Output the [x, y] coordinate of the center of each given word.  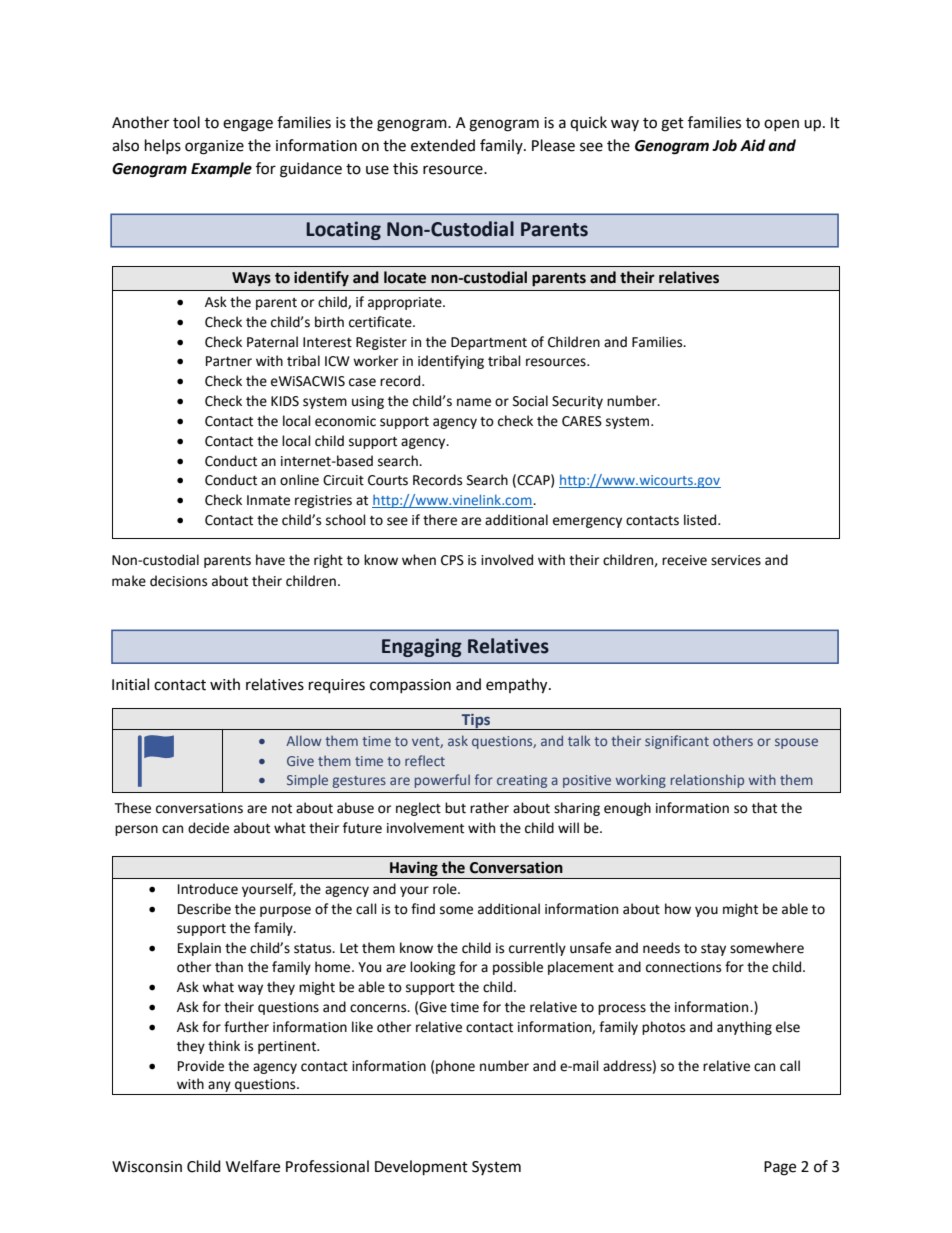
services [736, 560]
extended [443, 145]
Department [489, 343]
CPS [452, 560]
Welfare [253, 1166]
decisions [178, 581]
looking [433, 968]
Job [724, 145]
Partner [229, 361]
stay [713, 950]
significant [677, 742]
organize [214, 147]
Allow [303, 740]
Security [577, 402]
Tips [476, 722]
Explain [199, 949]
